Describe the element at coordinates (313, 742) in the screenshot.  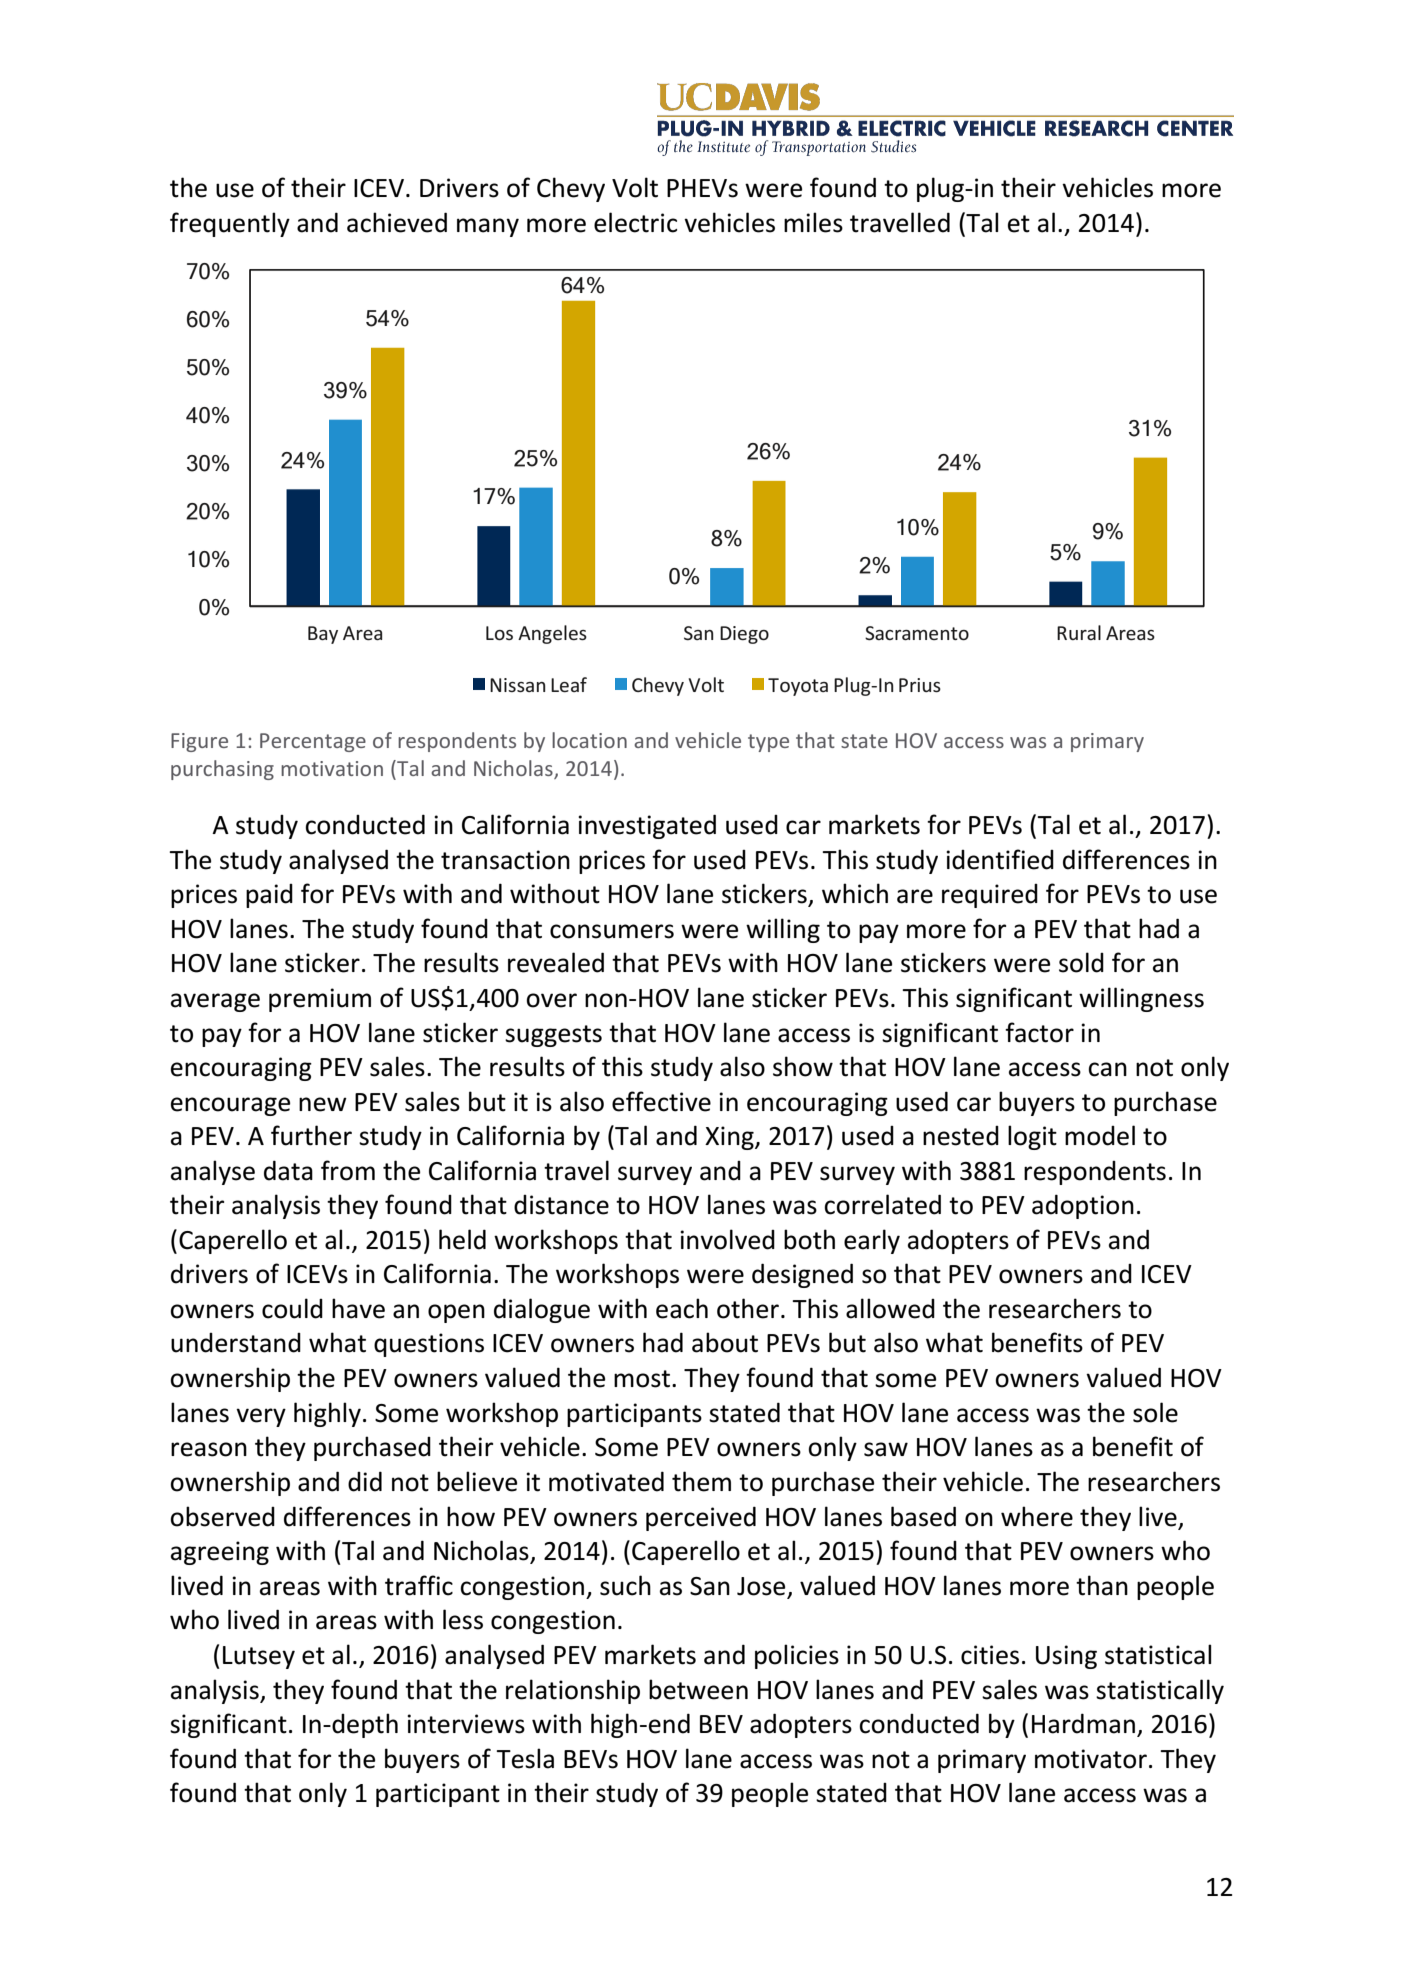
I see `Percentage` at that location.
